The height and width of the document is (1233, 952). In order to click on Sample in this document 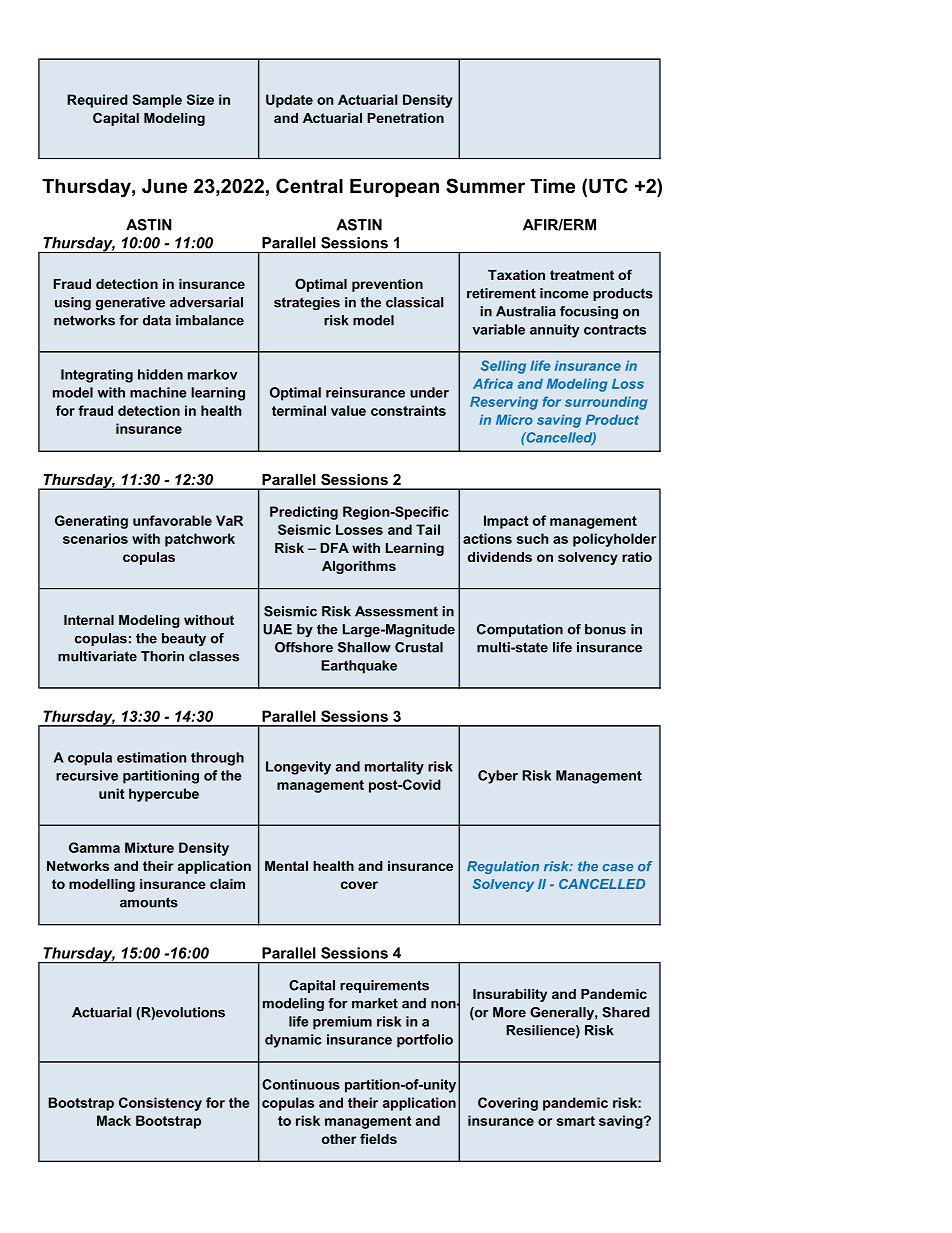, I will do `click(157, 101)`.
